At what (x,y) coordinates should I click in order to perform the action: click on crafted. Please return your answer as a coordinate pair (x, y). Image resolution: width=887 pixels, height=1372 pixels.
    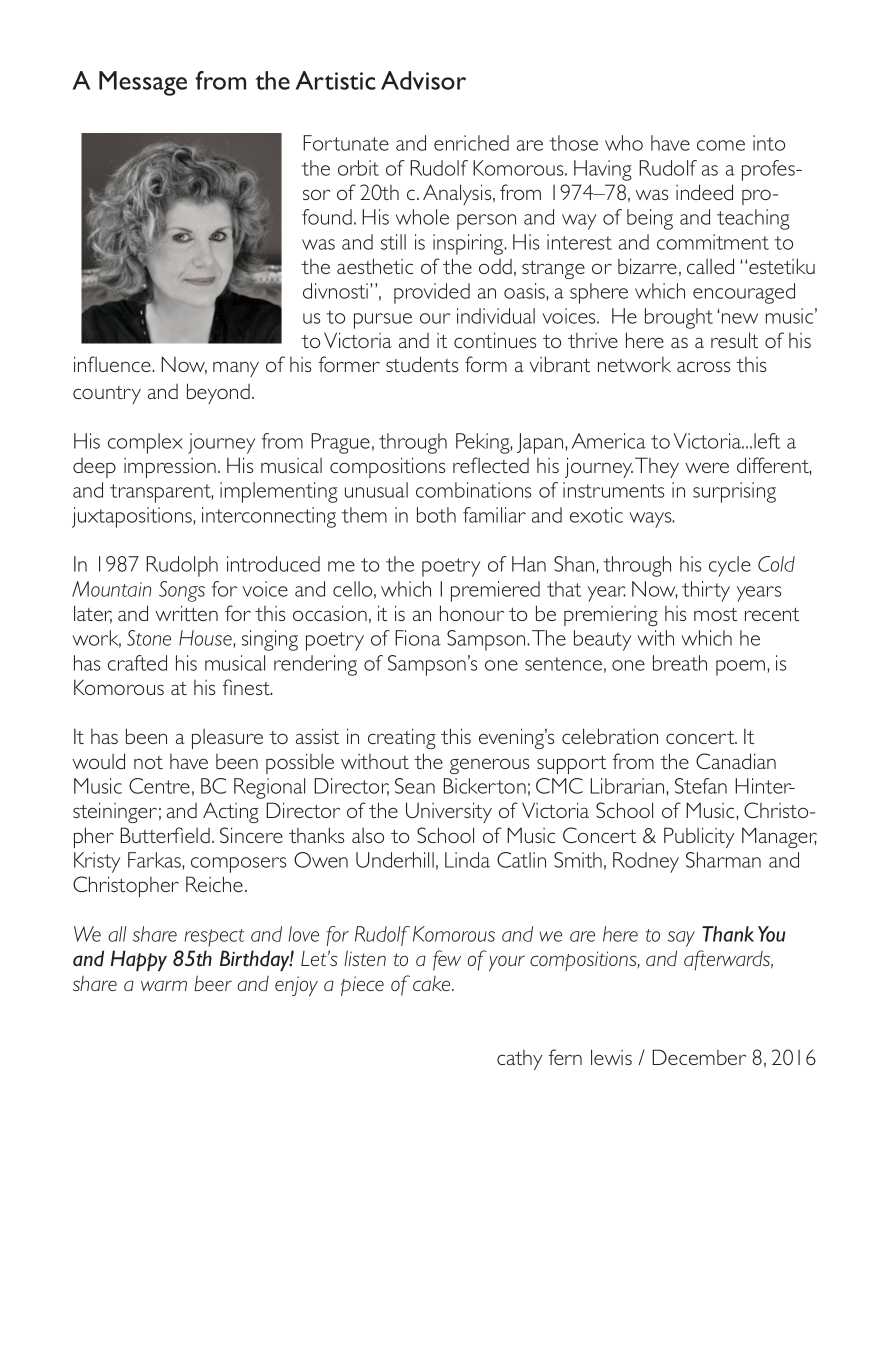
    Looking at the image, I should click on (137, 663).
